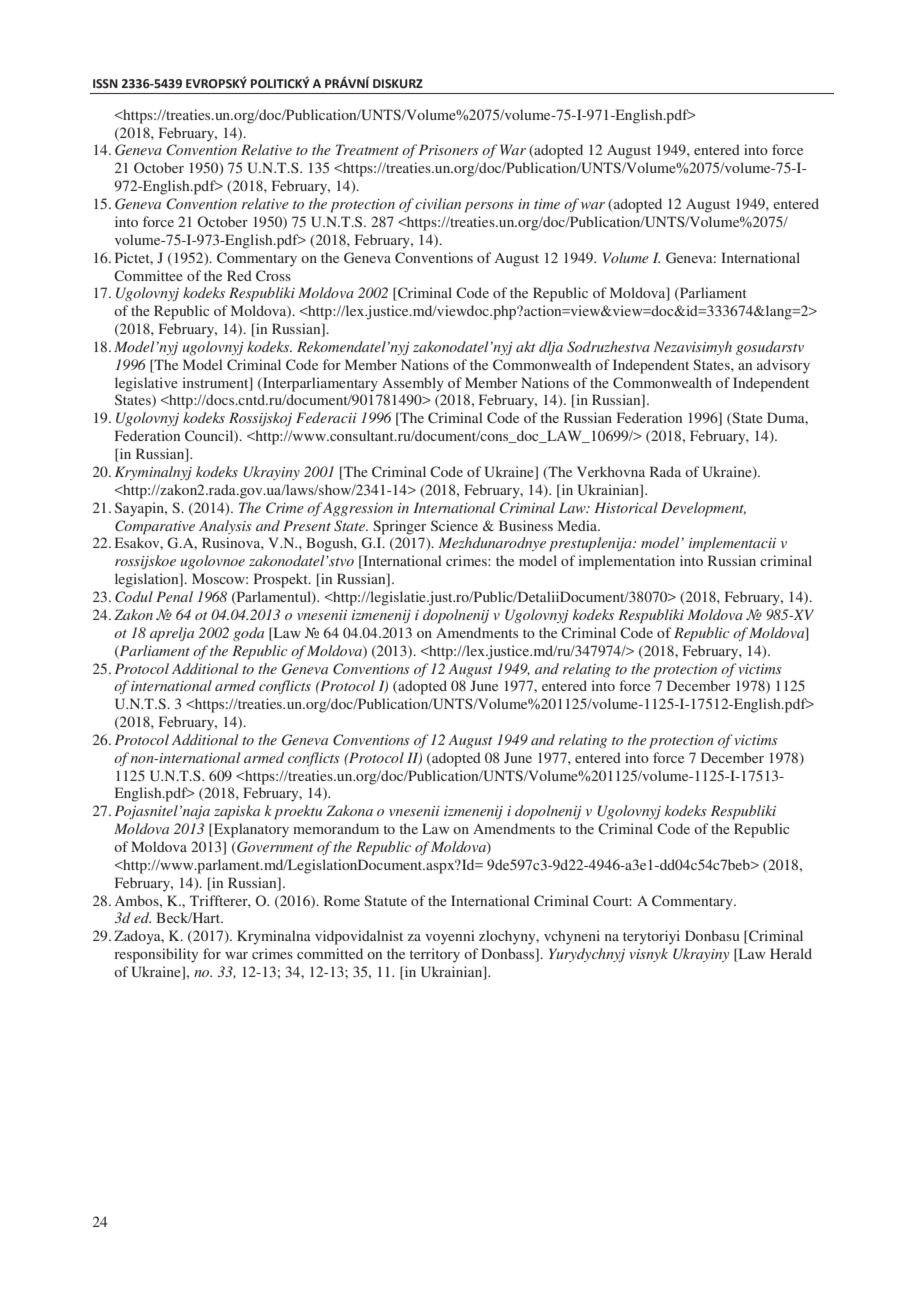 Image resolution: width=924 pixels, height=1308 pixels. I want to click on Prisoners, so click(449, 149).
